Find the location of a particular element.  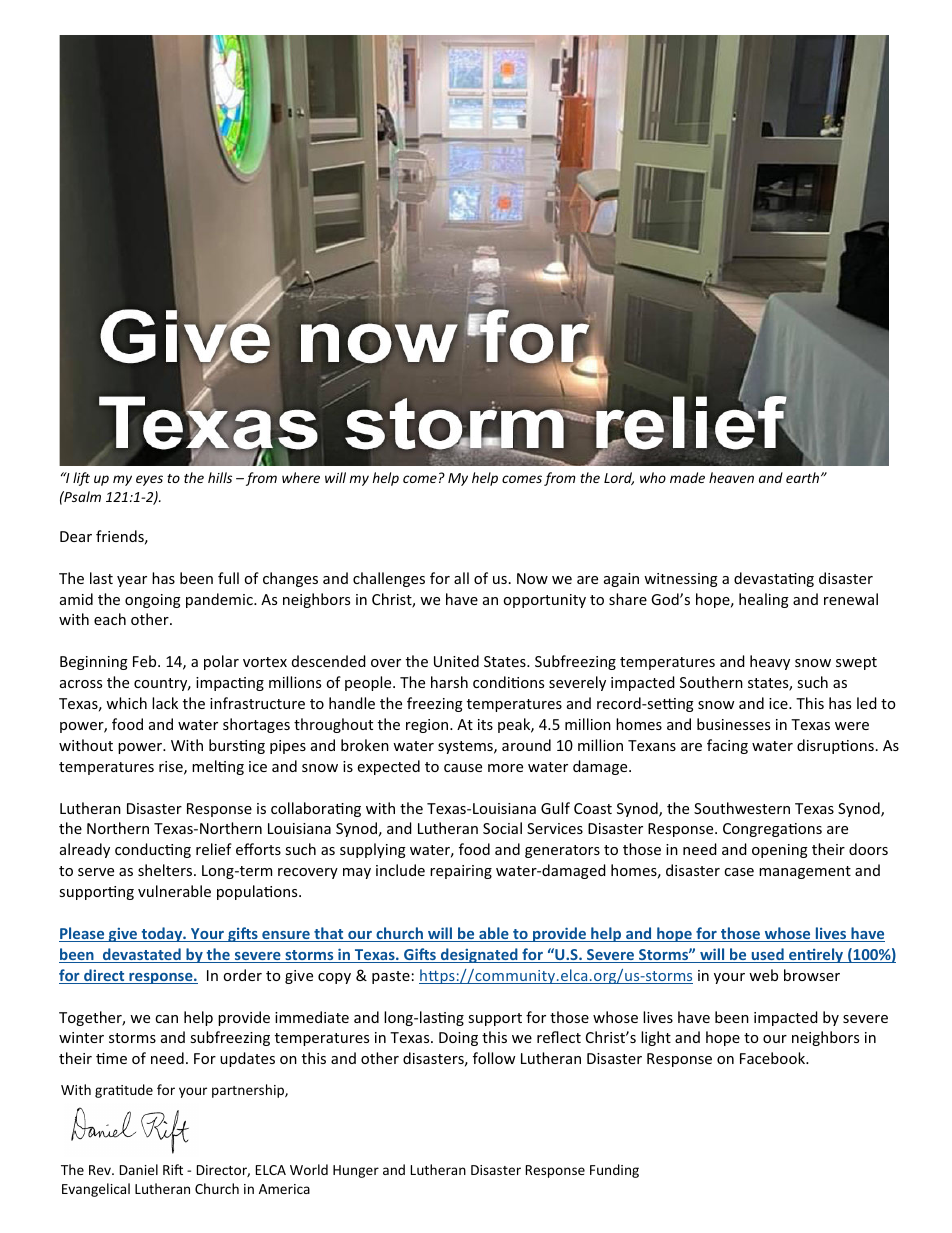

web is located at coordinates (763, 975).
